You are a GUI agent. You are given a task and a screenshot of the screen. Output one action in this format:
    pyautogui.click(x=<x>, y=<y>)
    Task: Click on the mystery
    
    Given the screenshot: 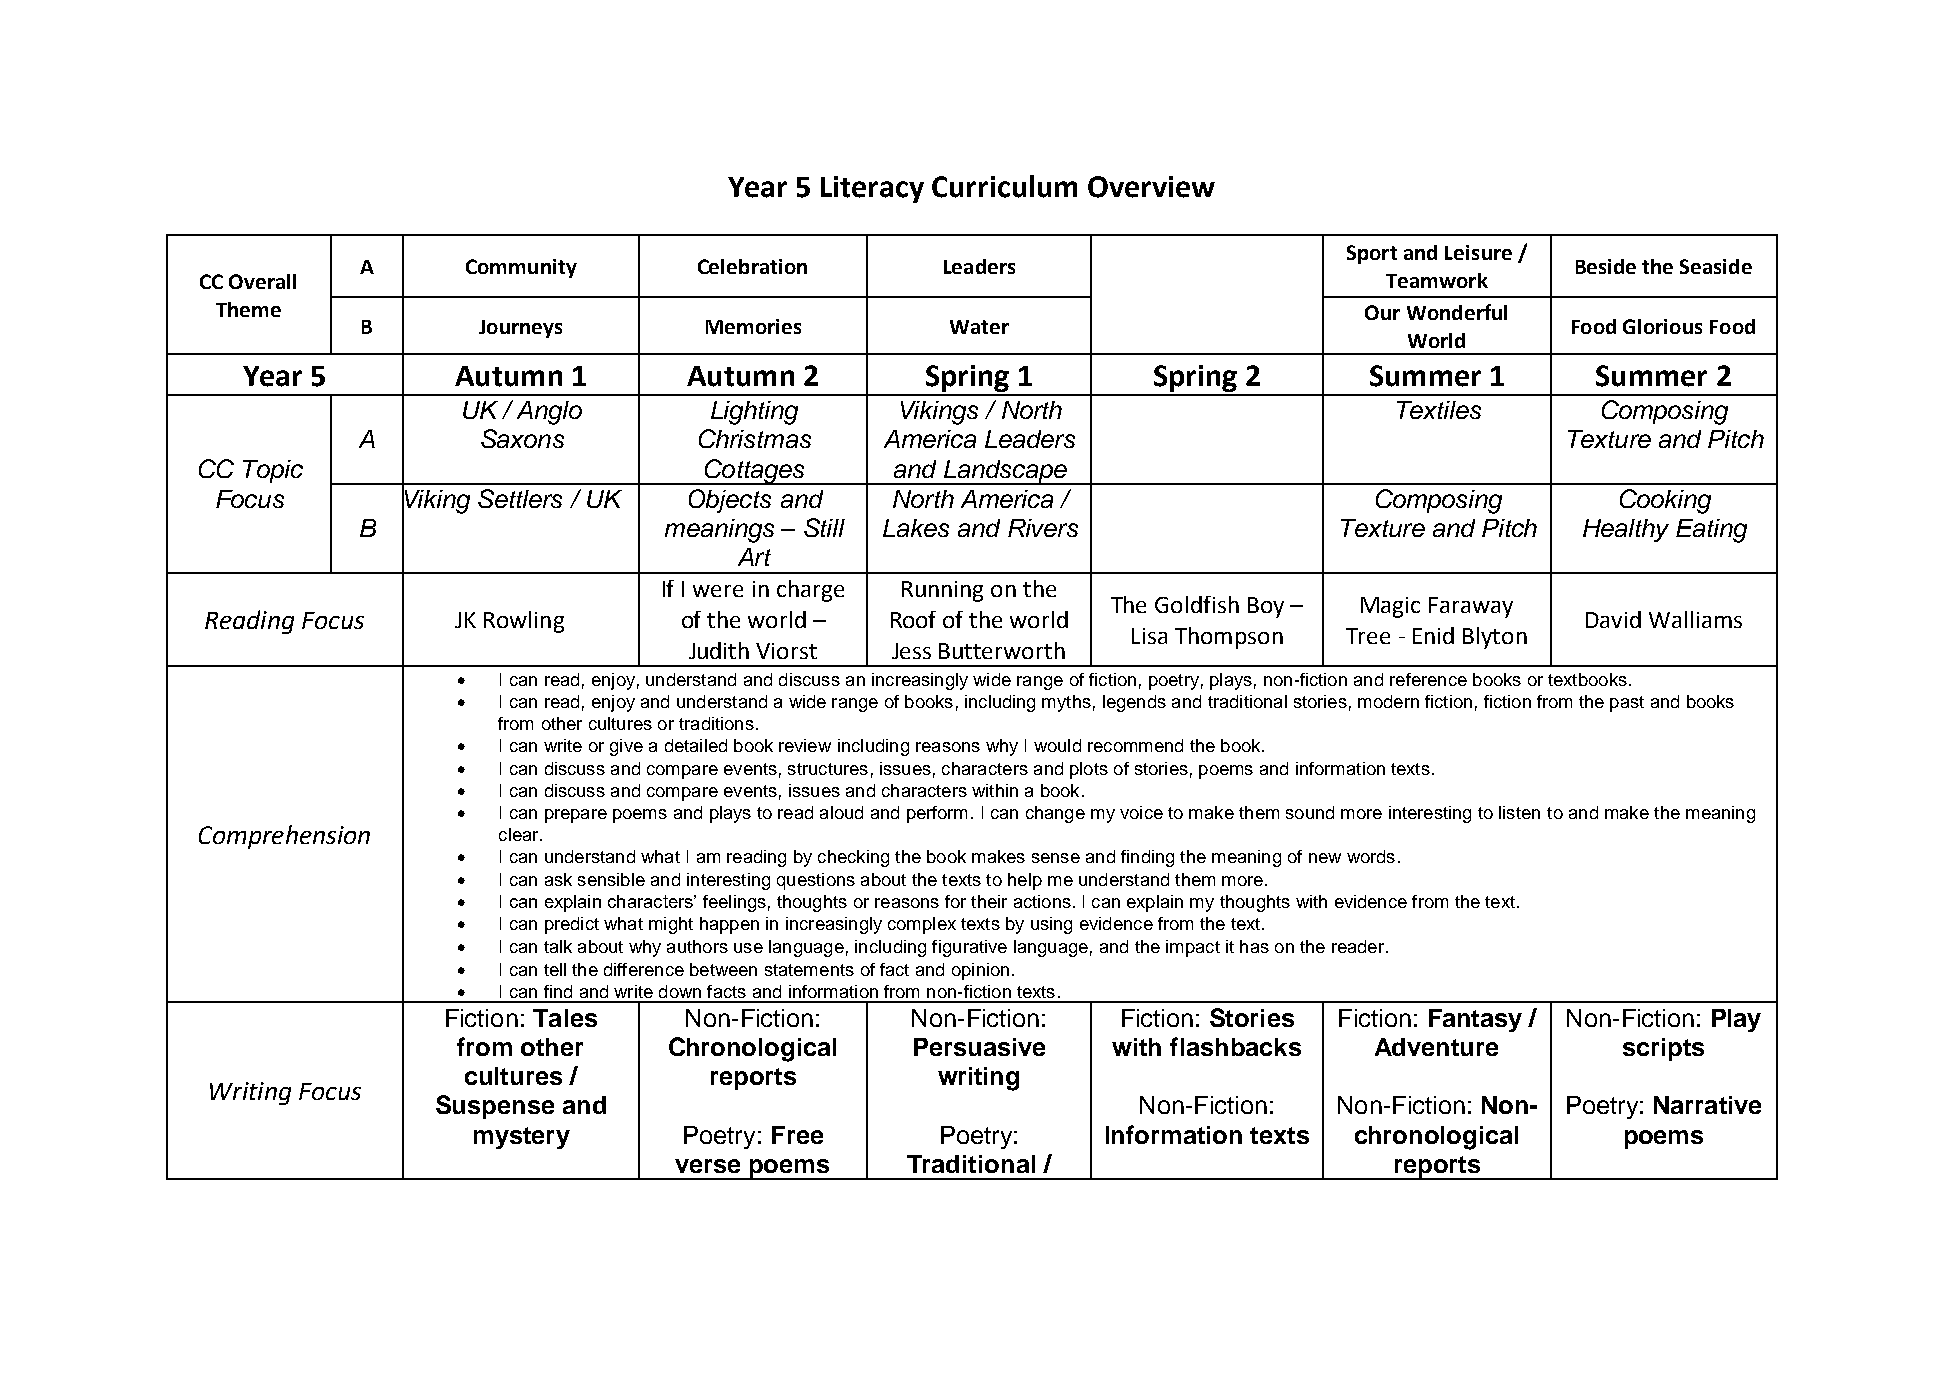 What is the action you would take?
    pyautogui.click(x=522, y=1138)
